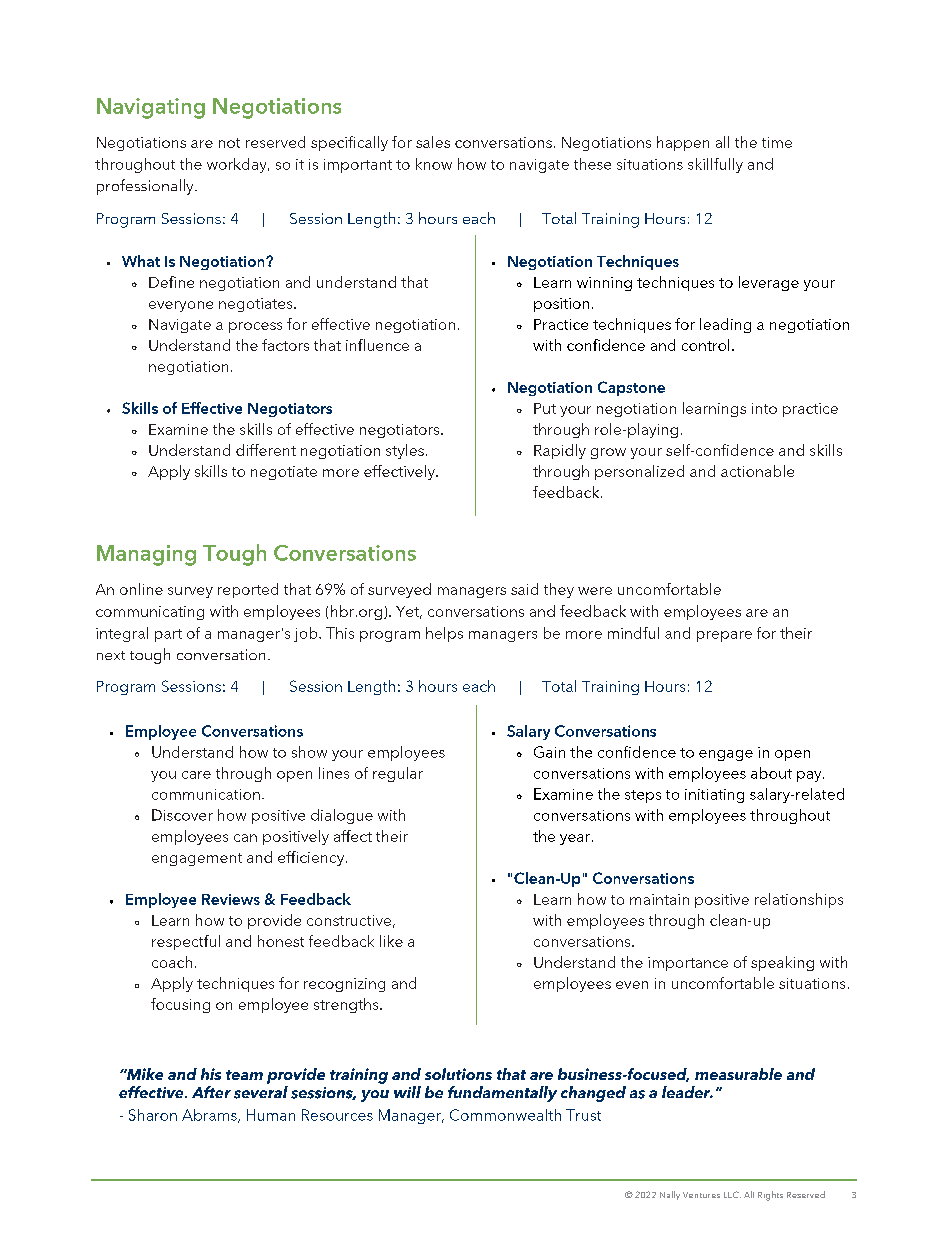  I want to click on actionable, so click(757, 471).
